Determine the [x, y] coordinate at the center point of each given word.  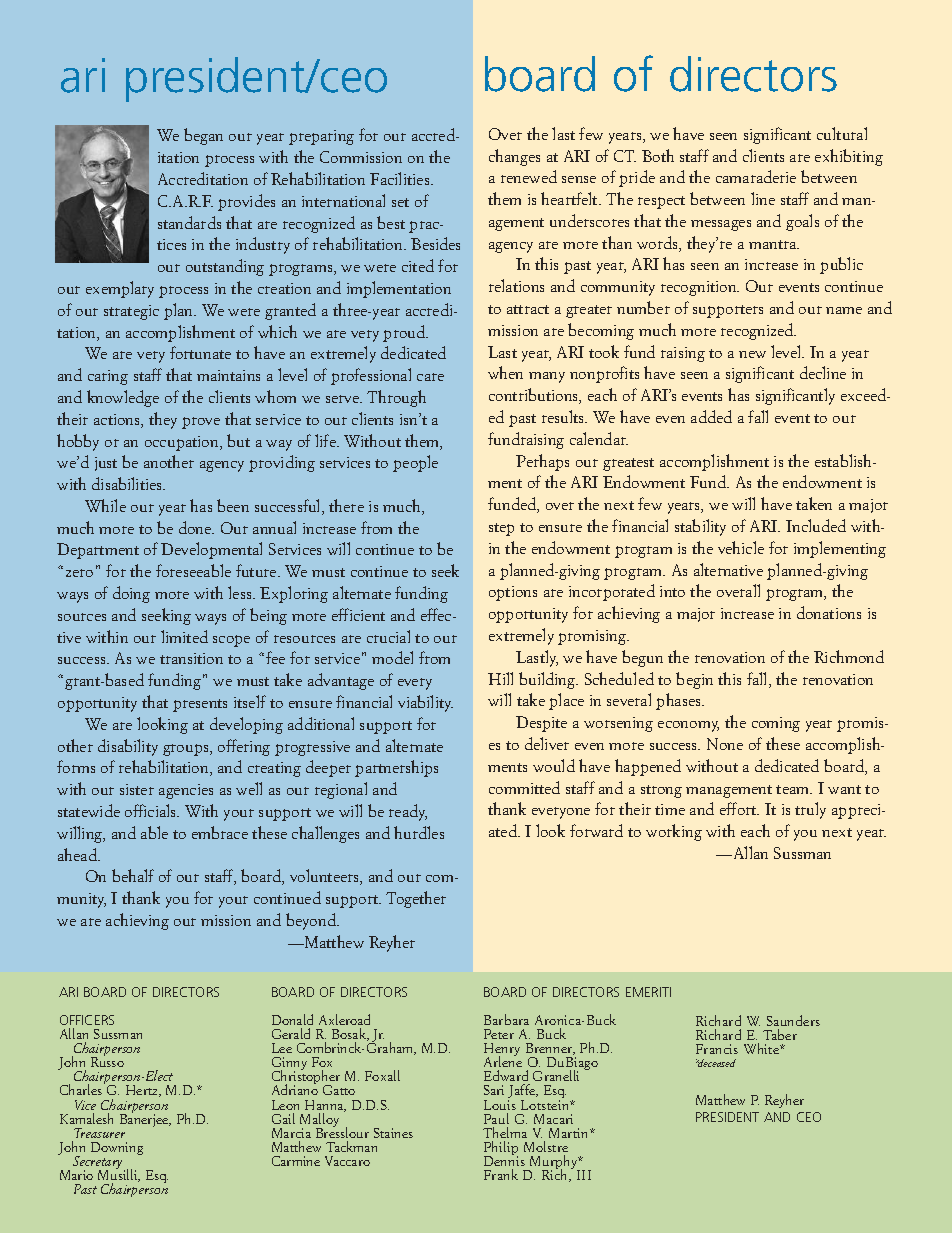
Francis [717, 1049]
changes [514, 157]
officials [152, 810]
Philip [501, 1149]
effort [739, 808]
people [415, 463]
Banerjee [145, 1119]
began [203, 136]
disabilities [128, 483]
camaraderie [756, 176]
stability [700, 527]
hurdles [419, 832]
